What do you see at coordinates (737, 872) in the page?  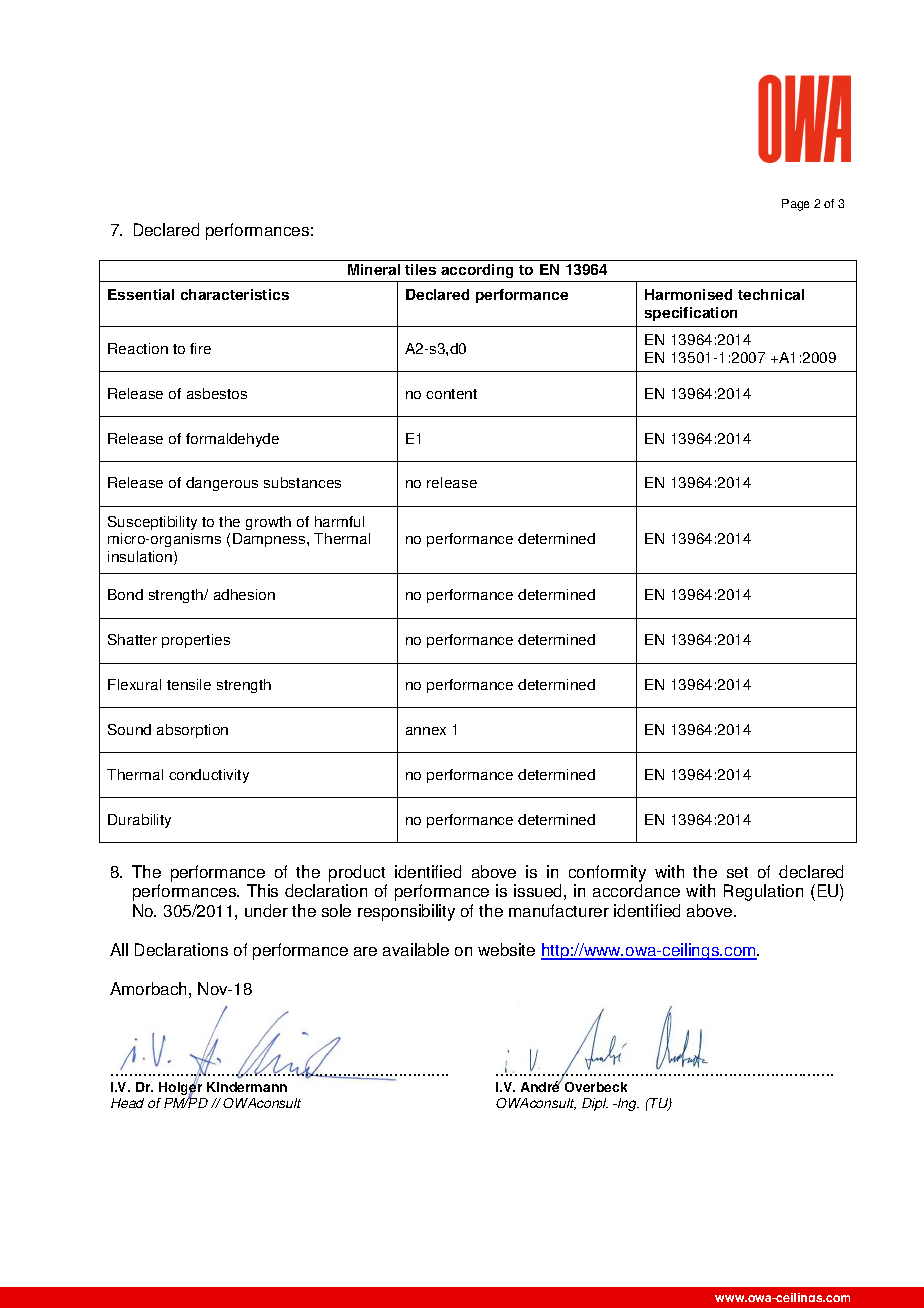 I see `set` at bounding box center [737, 872].
